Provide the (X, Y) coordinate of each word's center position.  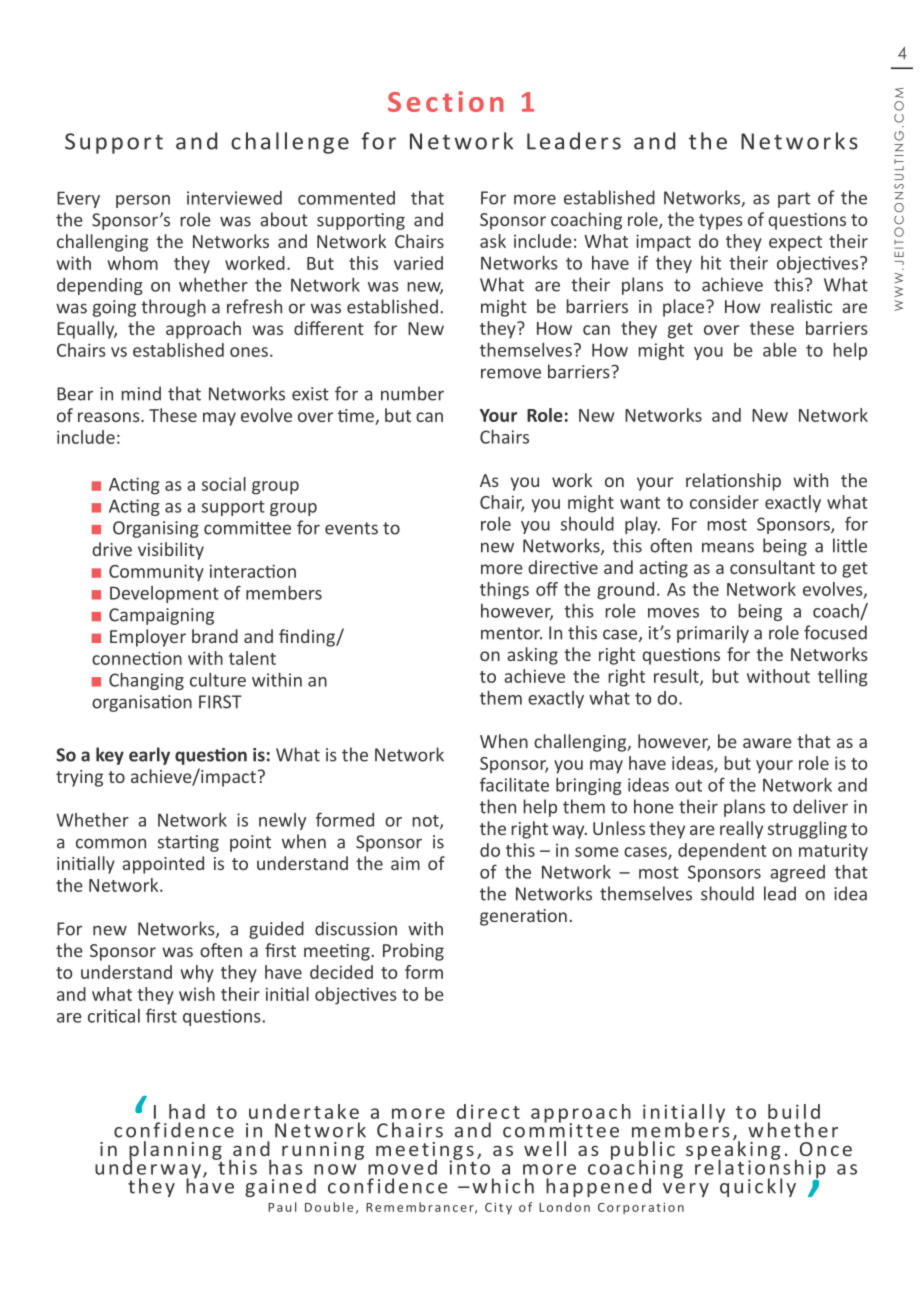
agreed (797, 873)
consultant (772, 567)
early (149, 756)
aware (767, 743)
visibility (171, 551)
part (794, 200)
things (504, 591)
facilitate (514, 784)
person (143, 201)
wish (197, 994)
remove (511, 373)
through (173, 308)
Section (446, 101)
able (780, 350)
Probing (413, 952)
